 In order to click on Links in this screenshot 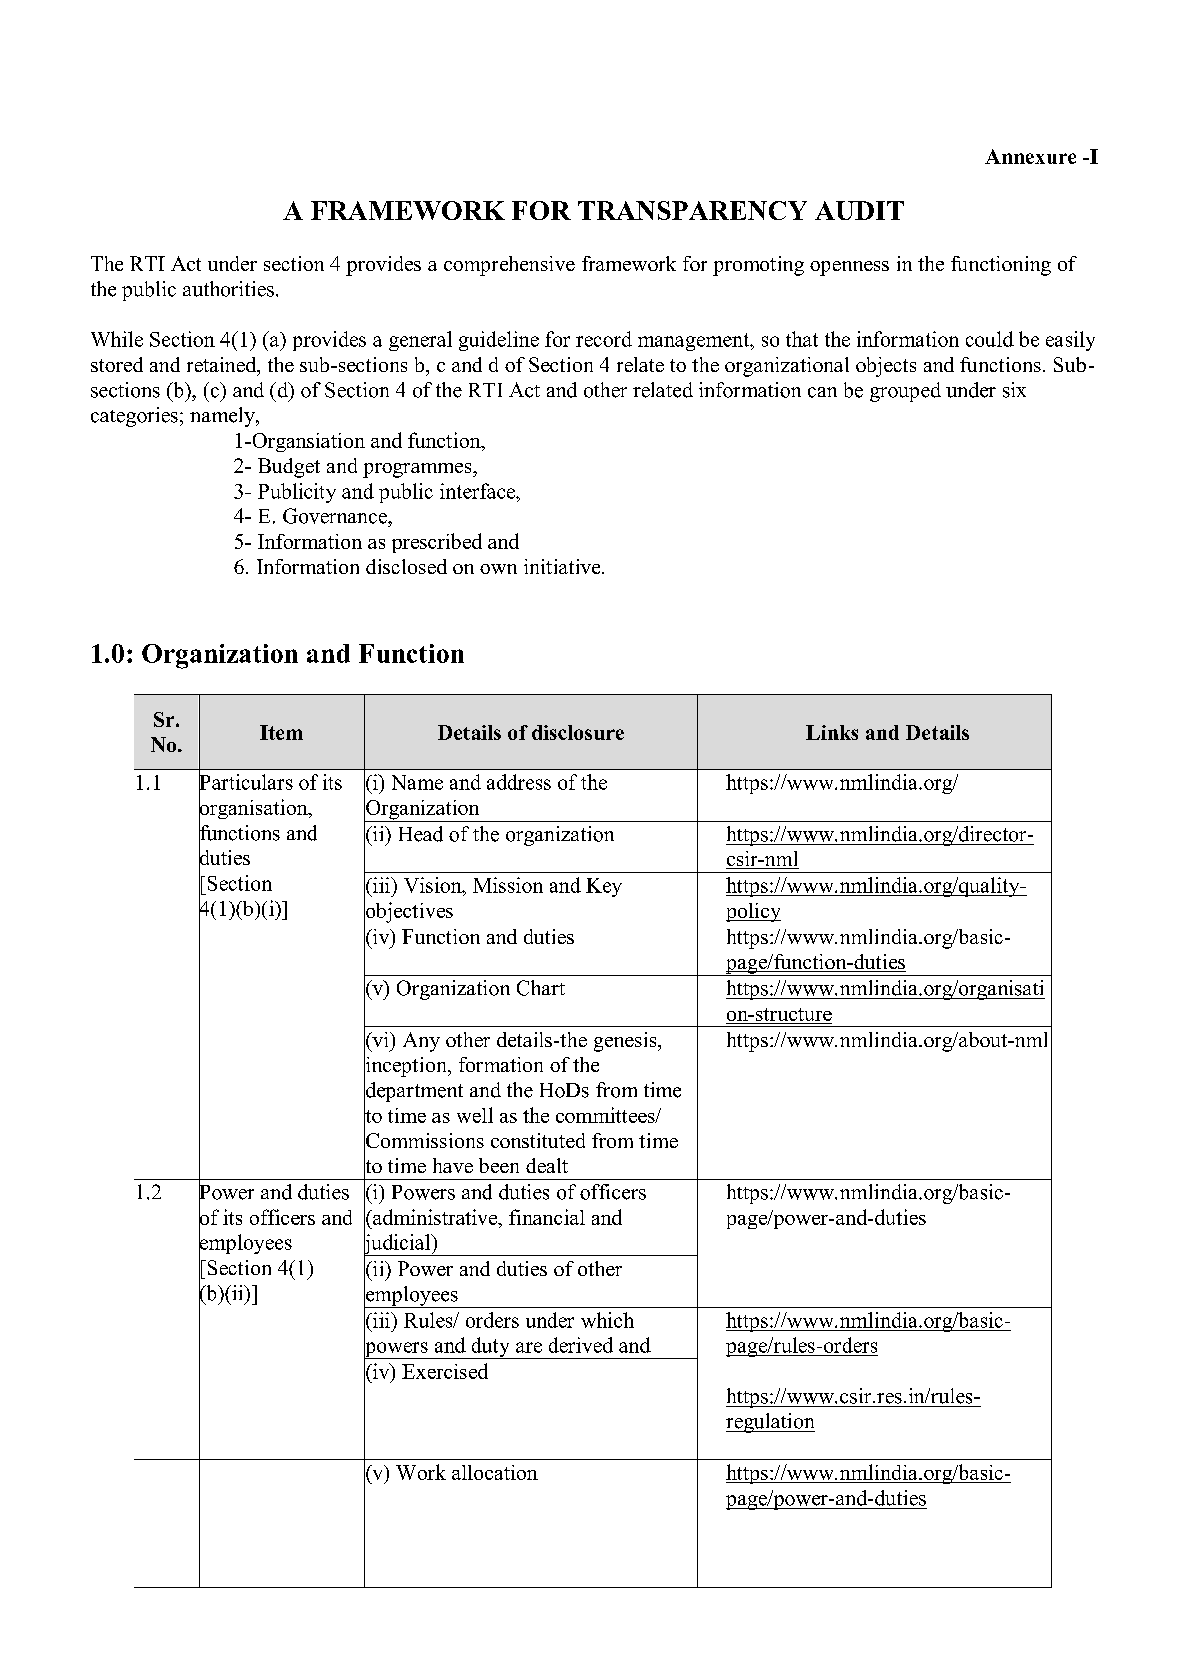, I will do `click(832, 732)`.
